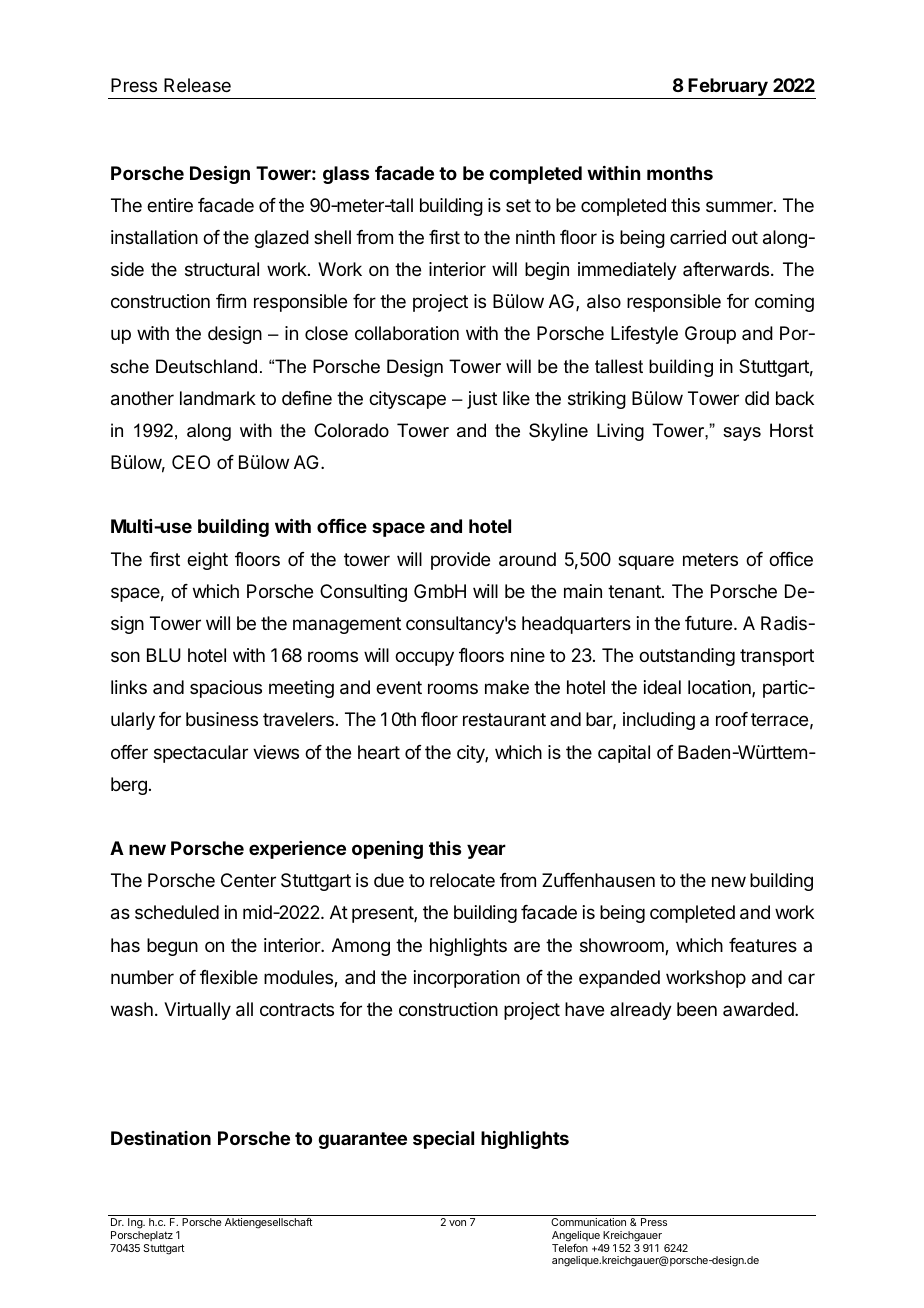 The image size is (924, 1308). I want to click on von, so click(457, 1223).
